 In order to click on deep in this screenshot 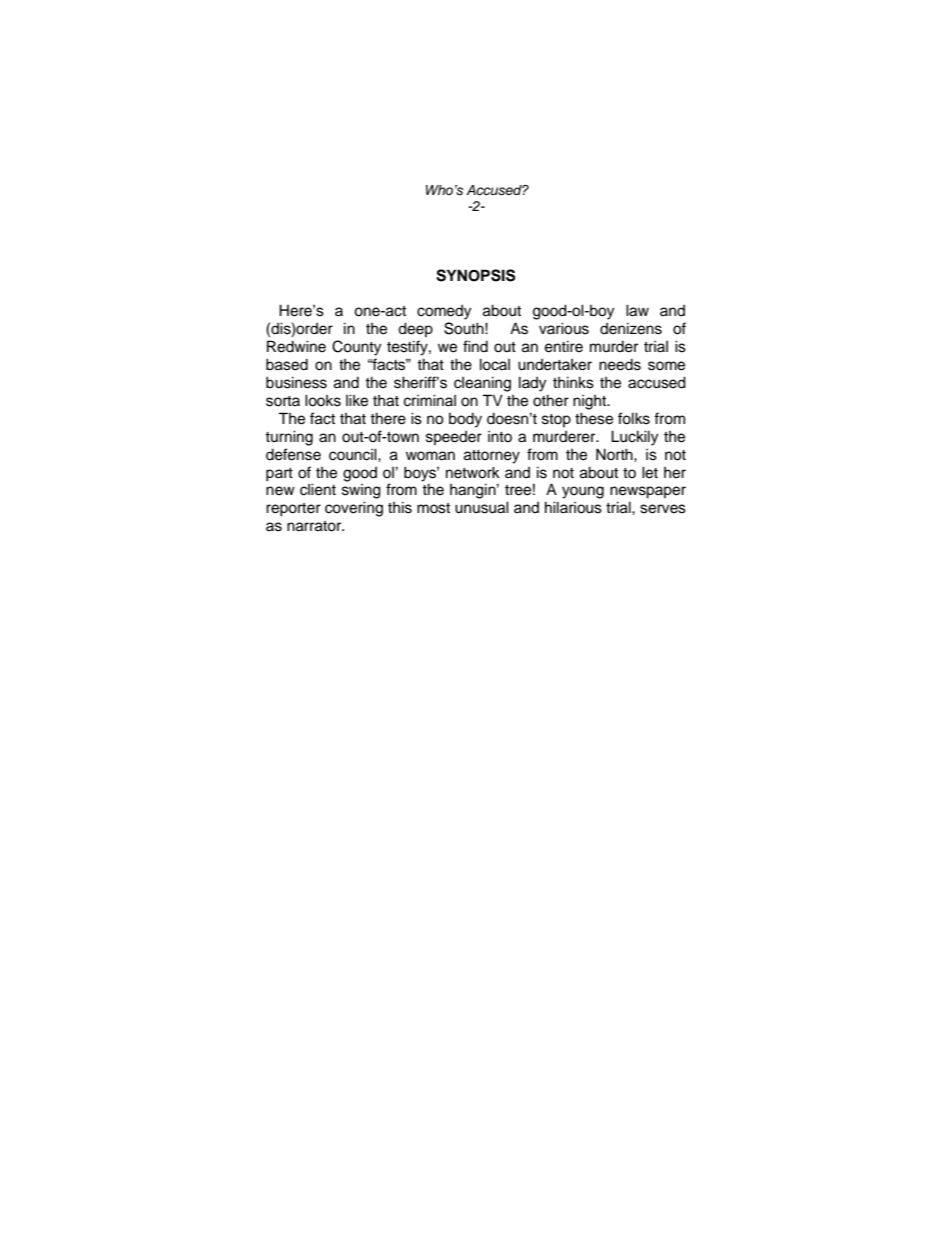, I will do `click(415, 330)`.
